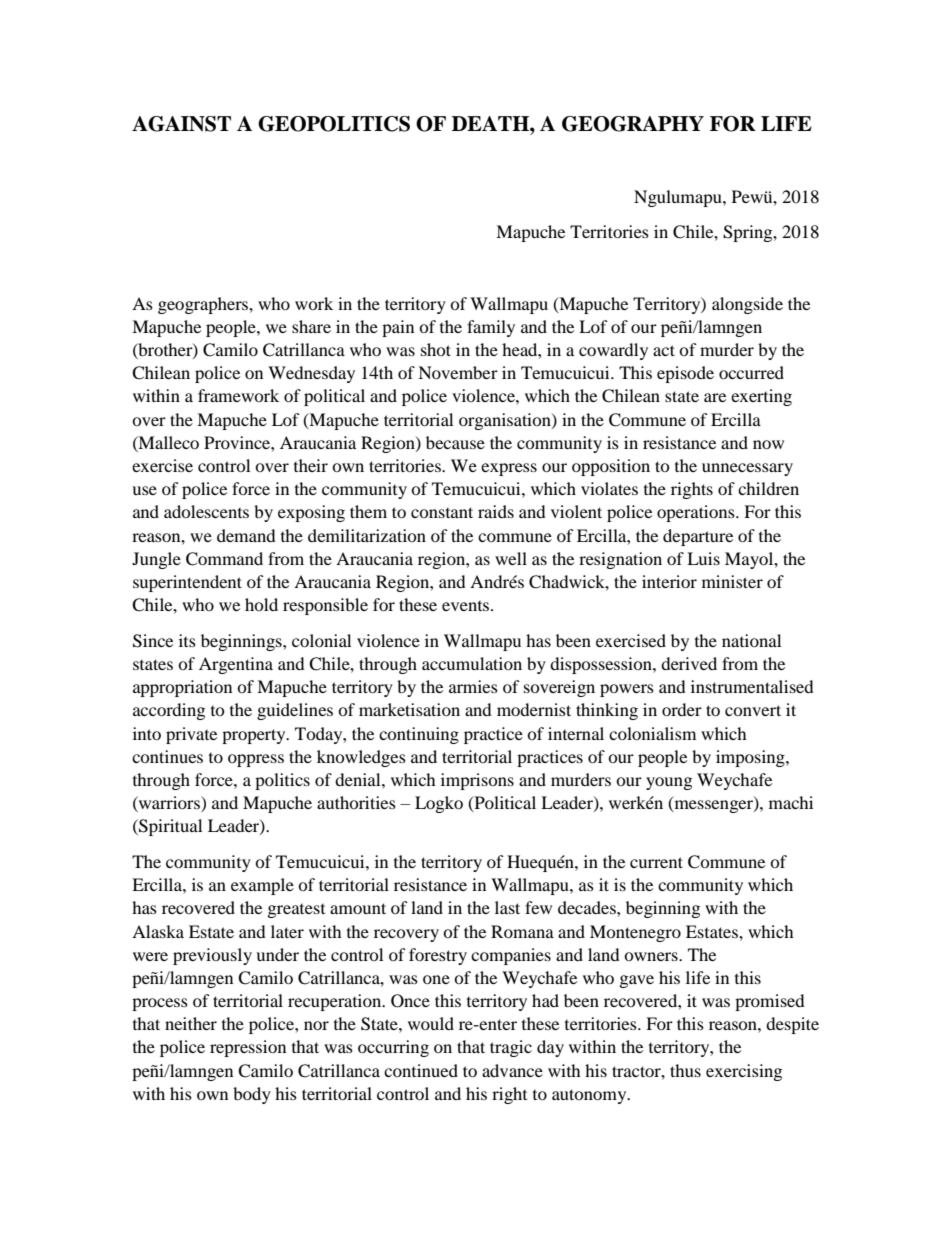  What do you see at coordinates (713, 806) in the screenshot?
I see `messenger` at bounding box center [713, 806].
